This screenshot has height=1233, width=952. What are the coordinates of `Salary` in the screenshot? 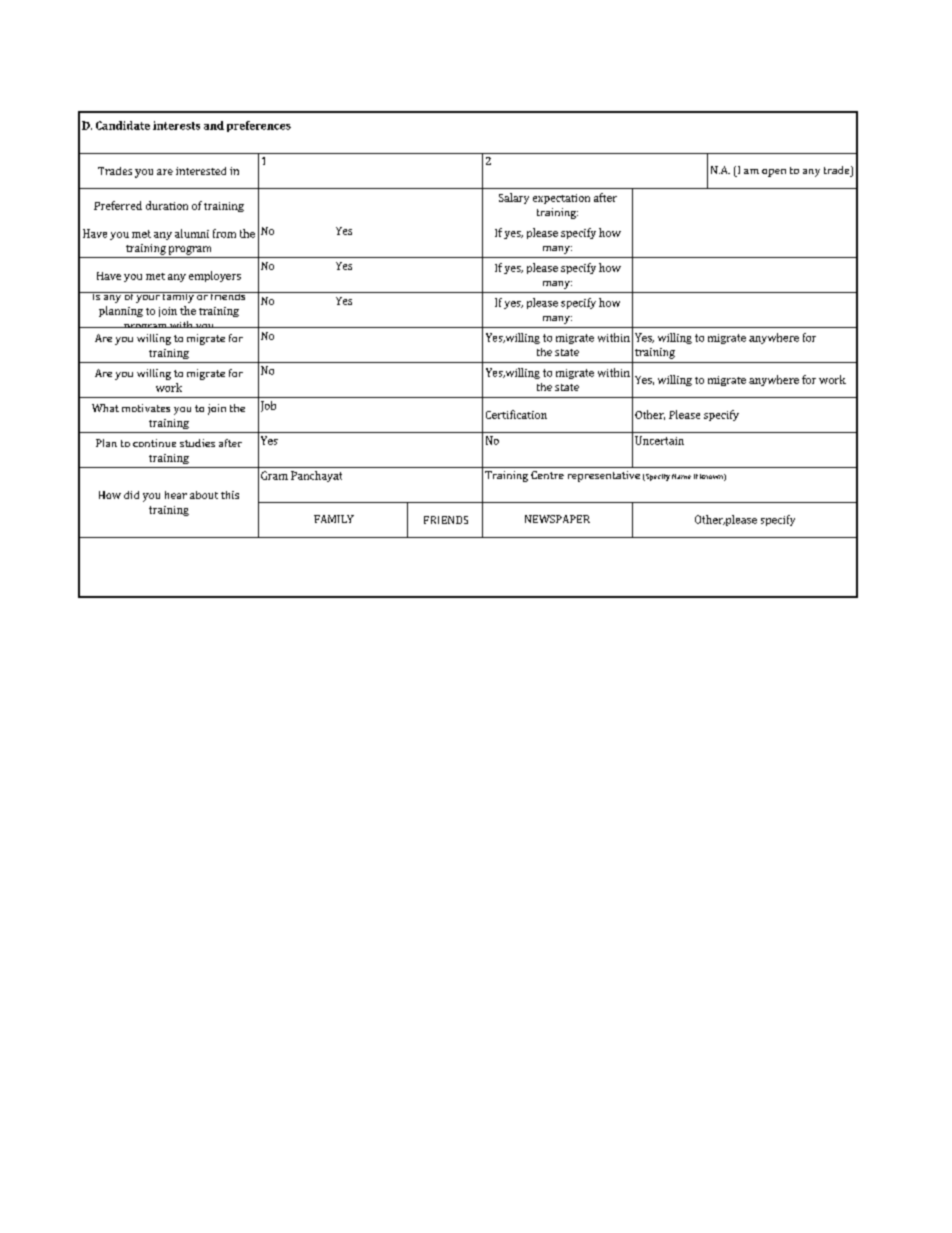 It's located at (514, 198).
